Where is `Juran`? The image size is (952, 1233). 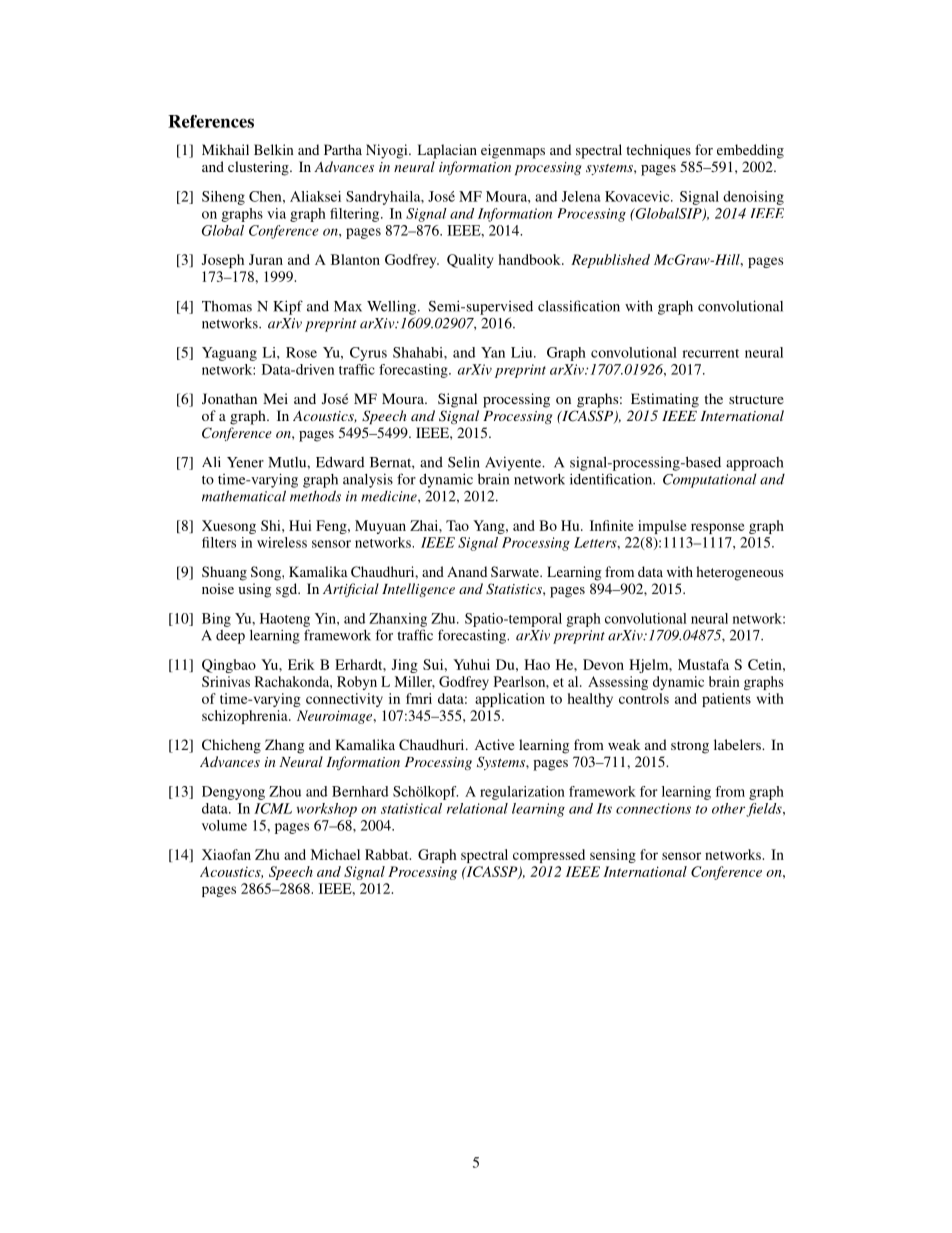 Juran is located at coordinates (266, 259).
